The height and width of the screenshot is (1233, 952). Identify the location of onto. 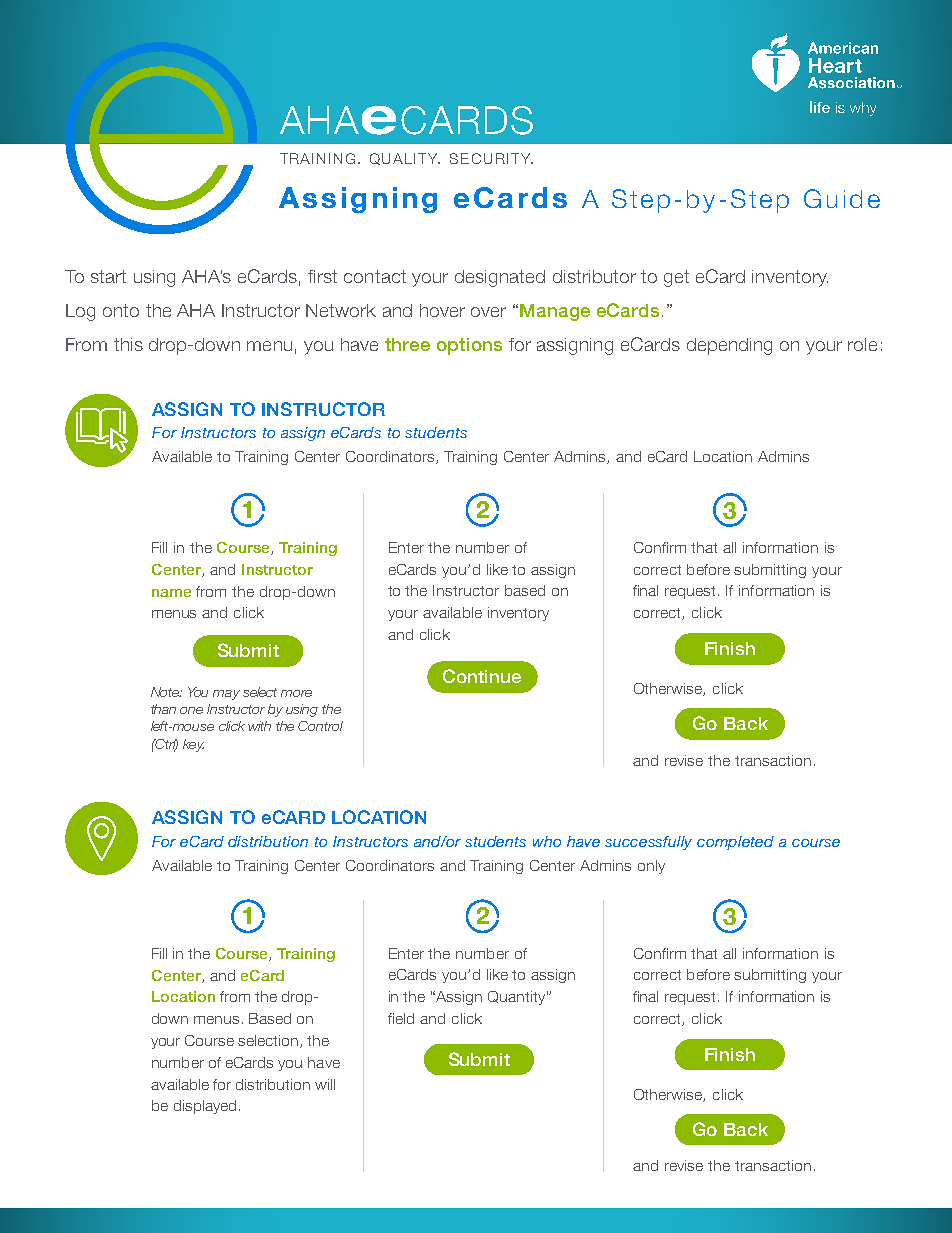
(121, 310).
